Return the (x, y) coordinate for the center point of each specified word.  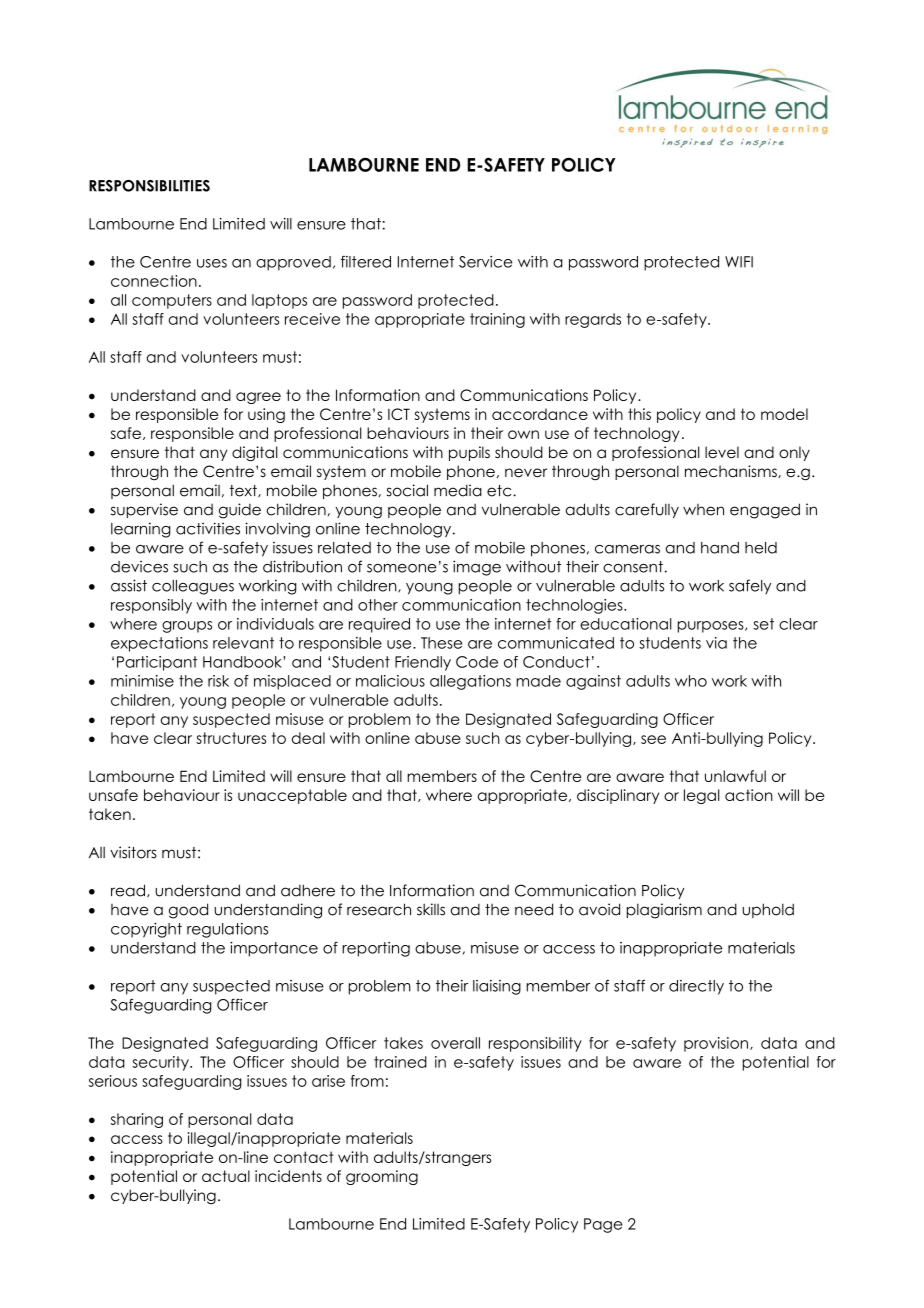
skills (431, 909)
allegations (470, 682)
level (722, 452)
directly (696, 987)
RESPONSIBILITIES (149, 186)
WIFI (739, 262)
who (691, 681)
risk (218, 681)
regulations (227, 930)
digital (255, 454)
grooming (382, 1177)
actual (226, 1176)
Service (485, 262)
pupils (469, 453)
